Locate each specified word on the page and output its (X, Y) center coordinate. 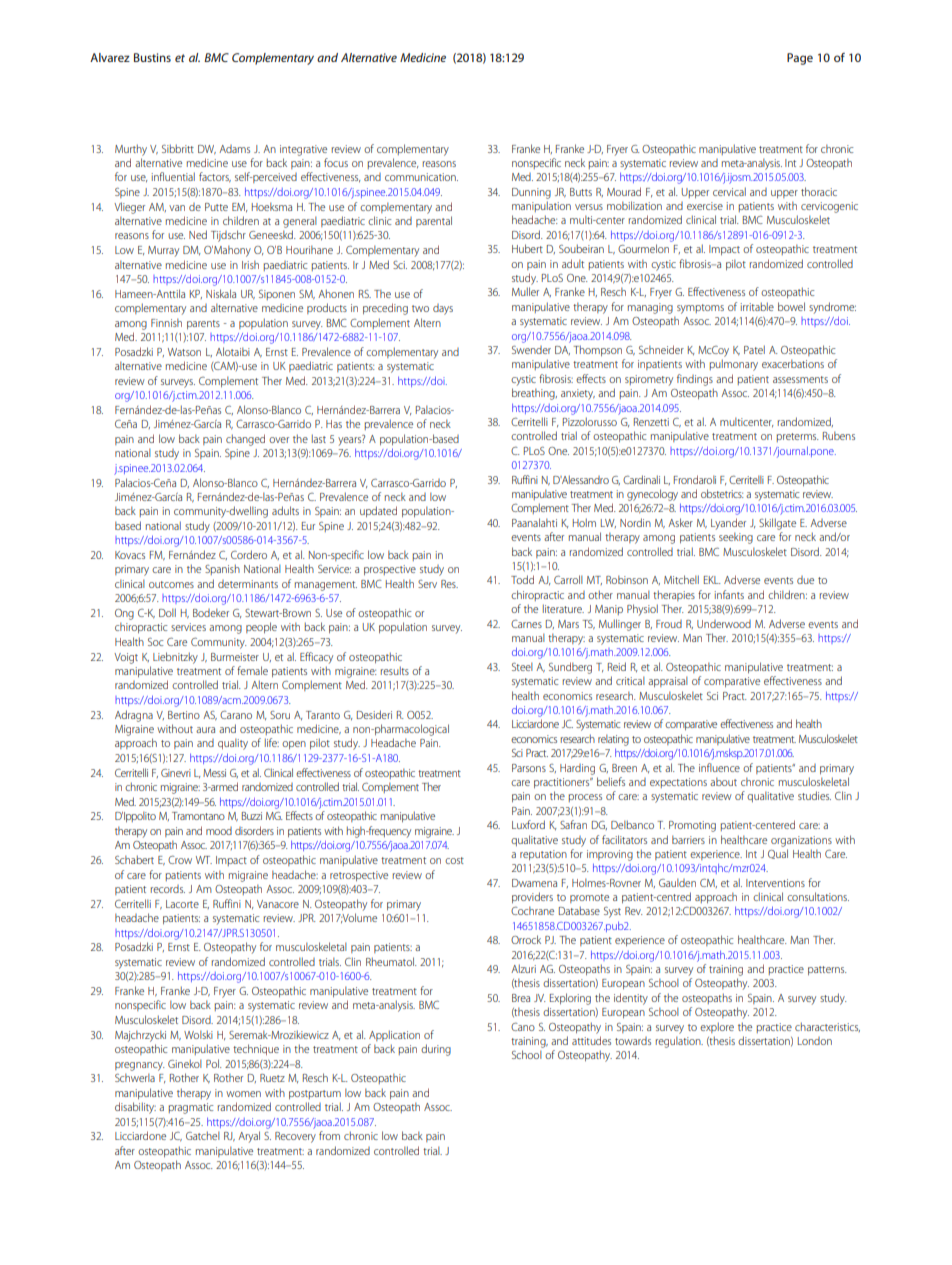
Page (800, 59)
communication (421, 177)
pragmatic (191, 1108)
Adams (234, 149)
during (436, 1050)
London (815, 1041)
